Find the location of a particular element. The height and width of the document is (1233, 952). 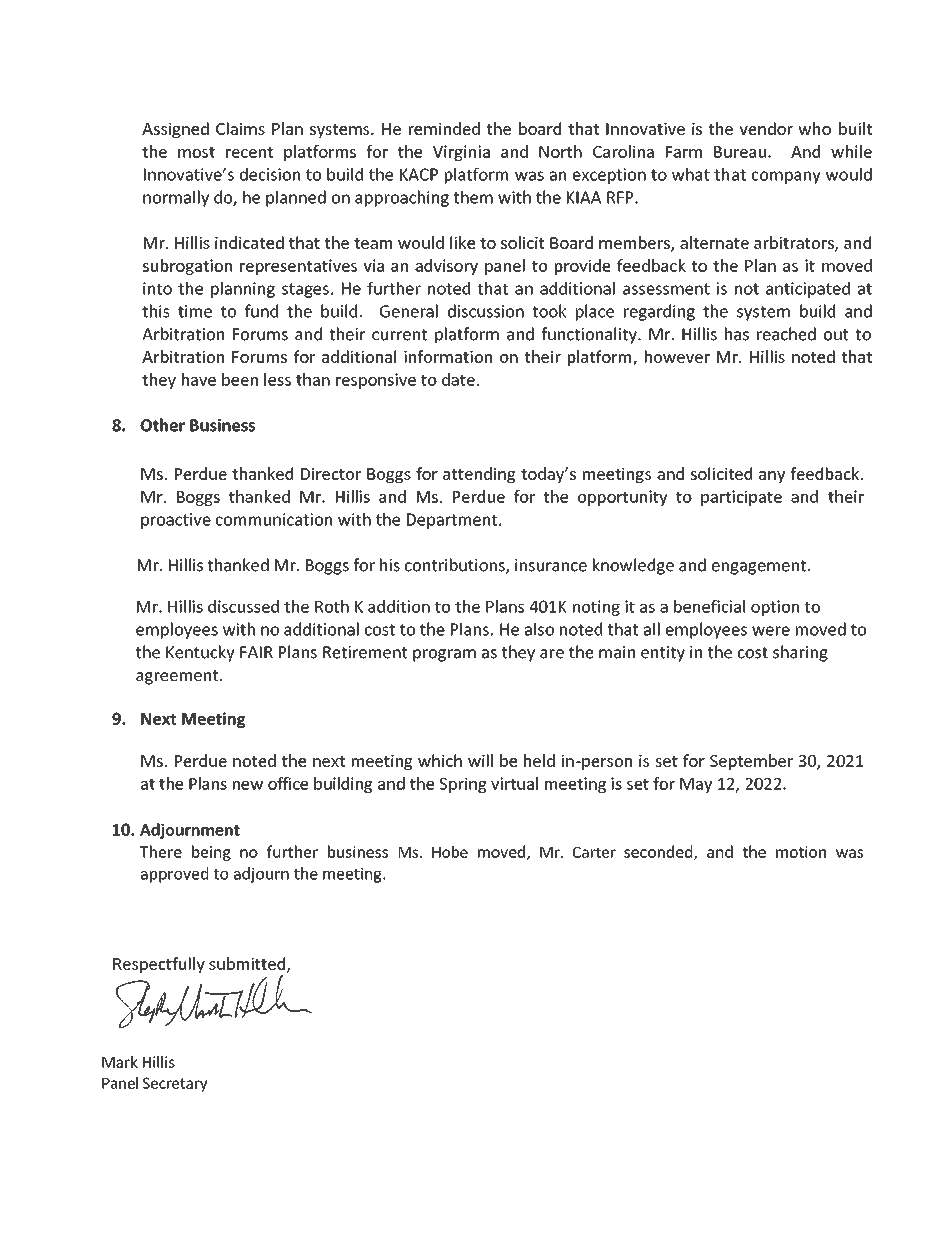

Secretary is located at coordinates (175, 1084).
